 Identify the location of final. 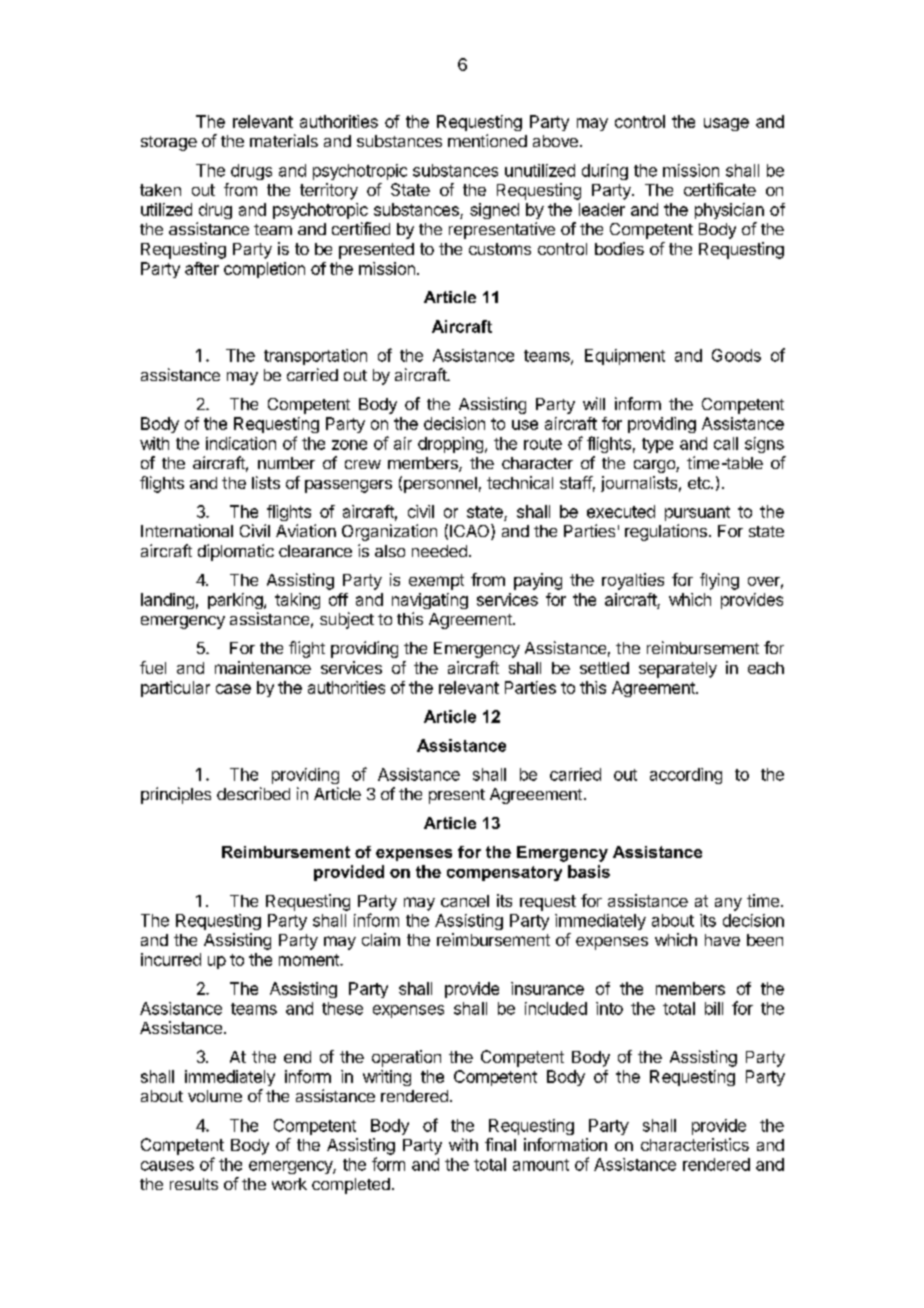
(500, 1144).
